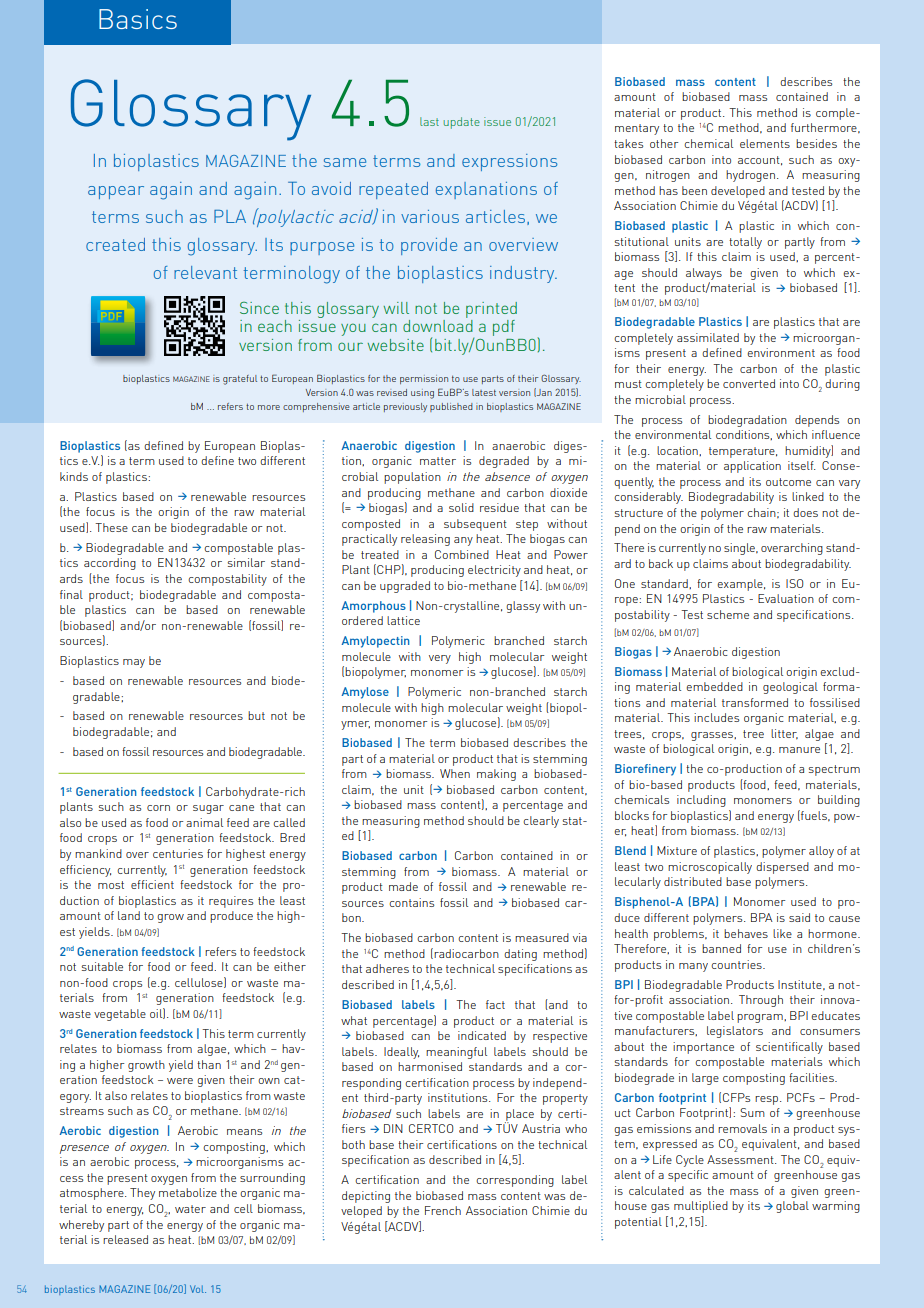 This screenshot has width=924, height=1308. I want to click on Basics, so click(138, 19).
